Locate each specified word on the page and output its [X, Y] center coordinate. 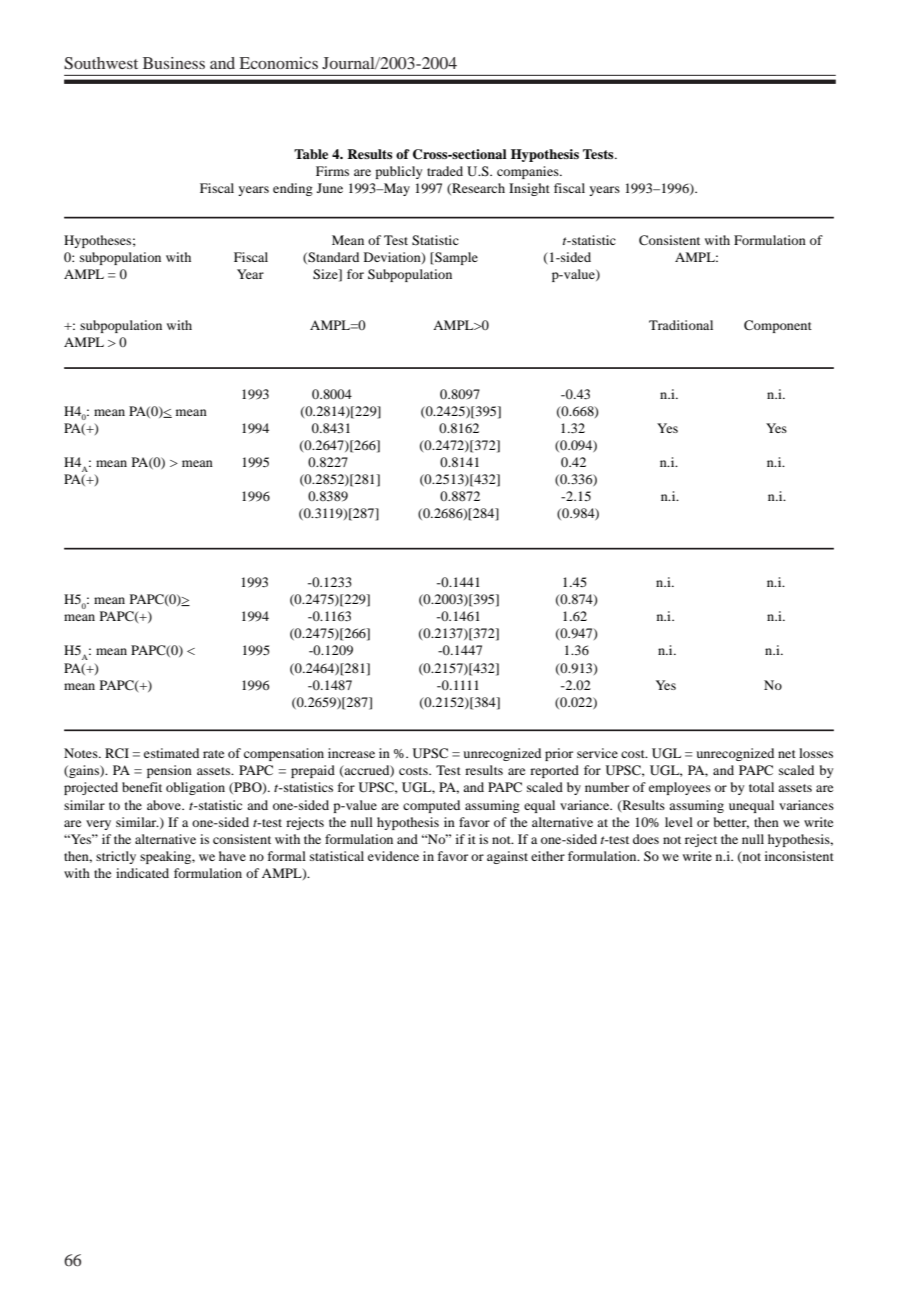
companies [529, 172]
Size [326, 274]
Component [778, 326]
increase [351, 753]
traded [445, 171]
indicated [142, 873]
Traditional [681, 325]
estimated [171, 753]
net [787, 754]
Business [174, 63]
